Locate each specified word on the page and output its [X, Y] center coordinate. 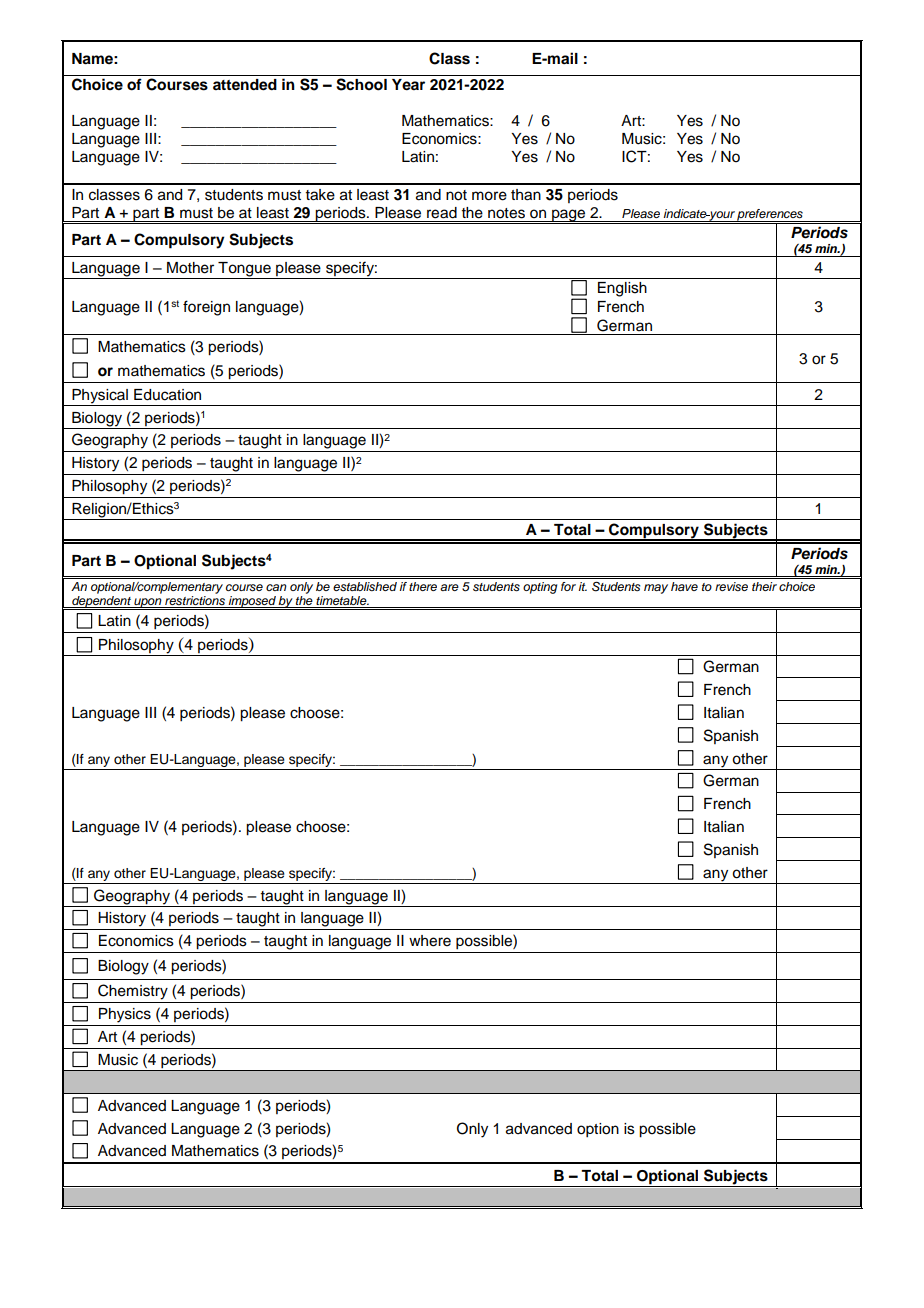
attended [245, 85]
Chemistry [133, 992]
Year [408, 85]
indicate [686, 213]
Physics [125, 1015]
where [430, 941]
